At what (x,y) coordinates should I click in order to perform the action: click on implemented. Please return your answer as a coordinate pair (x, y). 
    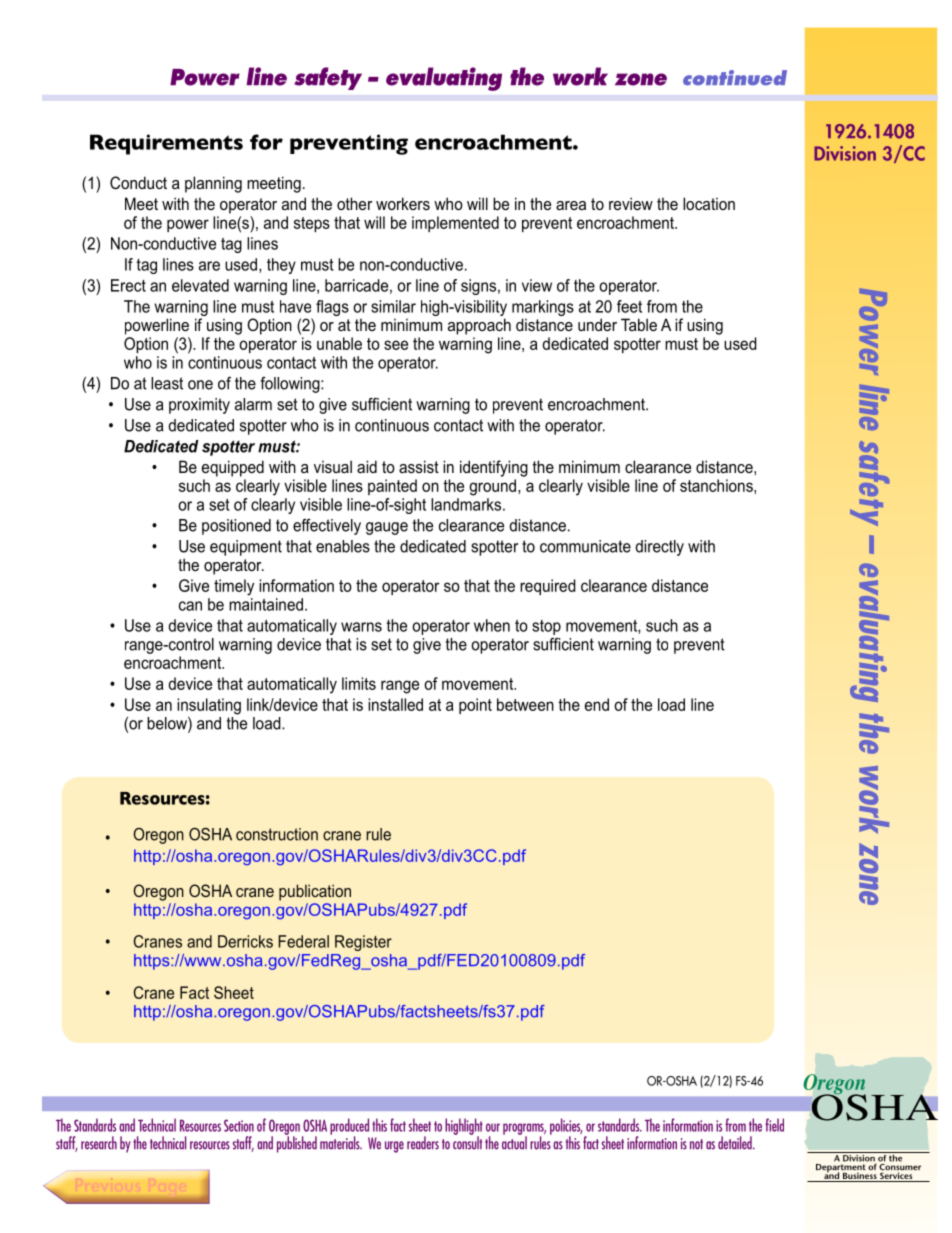
    Looking at the image, I should click on (455, 224).
